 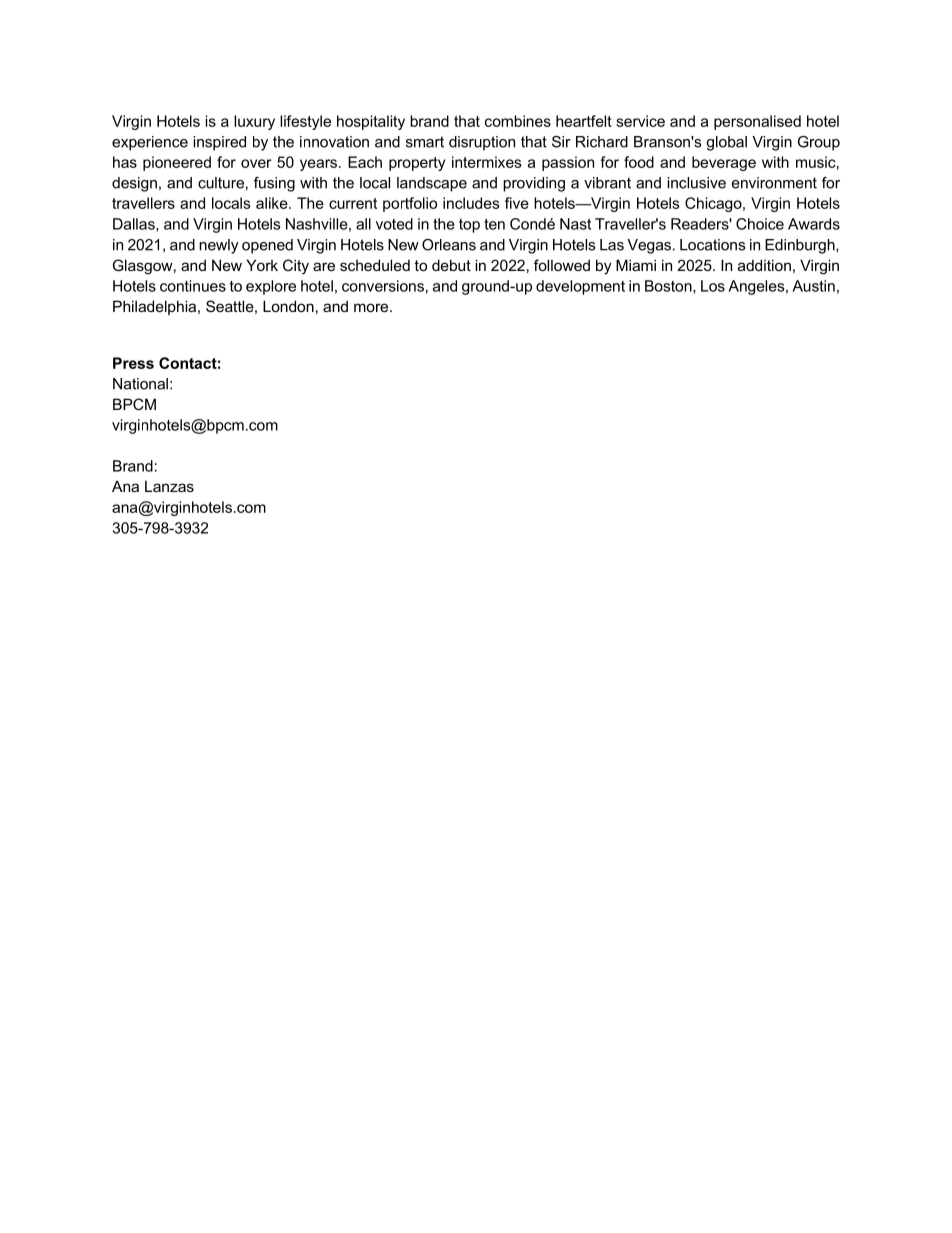 What do you see at coordinates (140, 384) in the image?
I see `National` at bounding box center [140, 384].
